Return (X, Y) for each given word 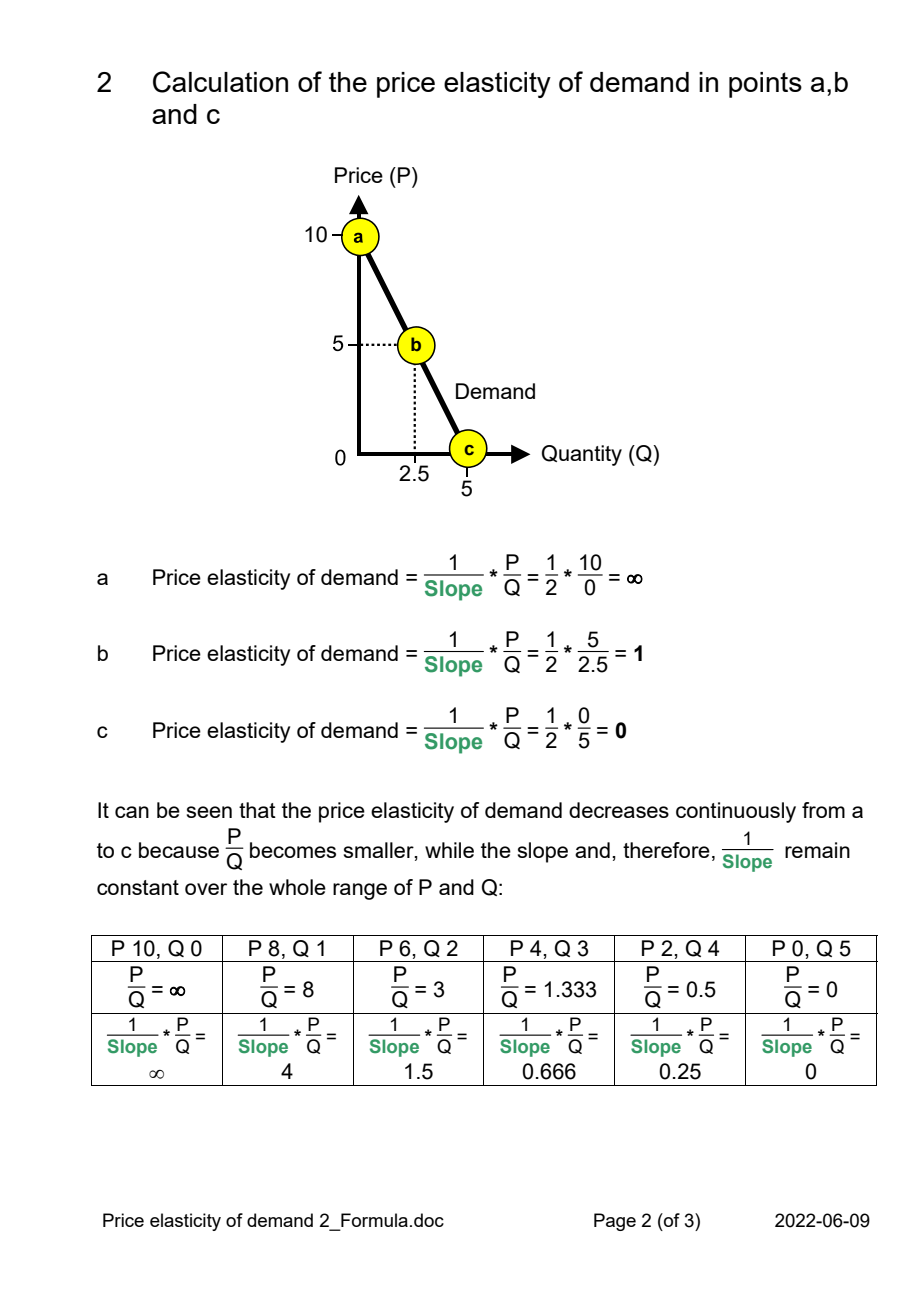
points (765, 85)
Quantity (582, 455)
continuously (736, 812)
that (257, 810)
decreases (619, 810)
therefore (666, 850)
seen (209, 812)
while (449, 850)
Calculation (220, 82)
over (206, 889)
